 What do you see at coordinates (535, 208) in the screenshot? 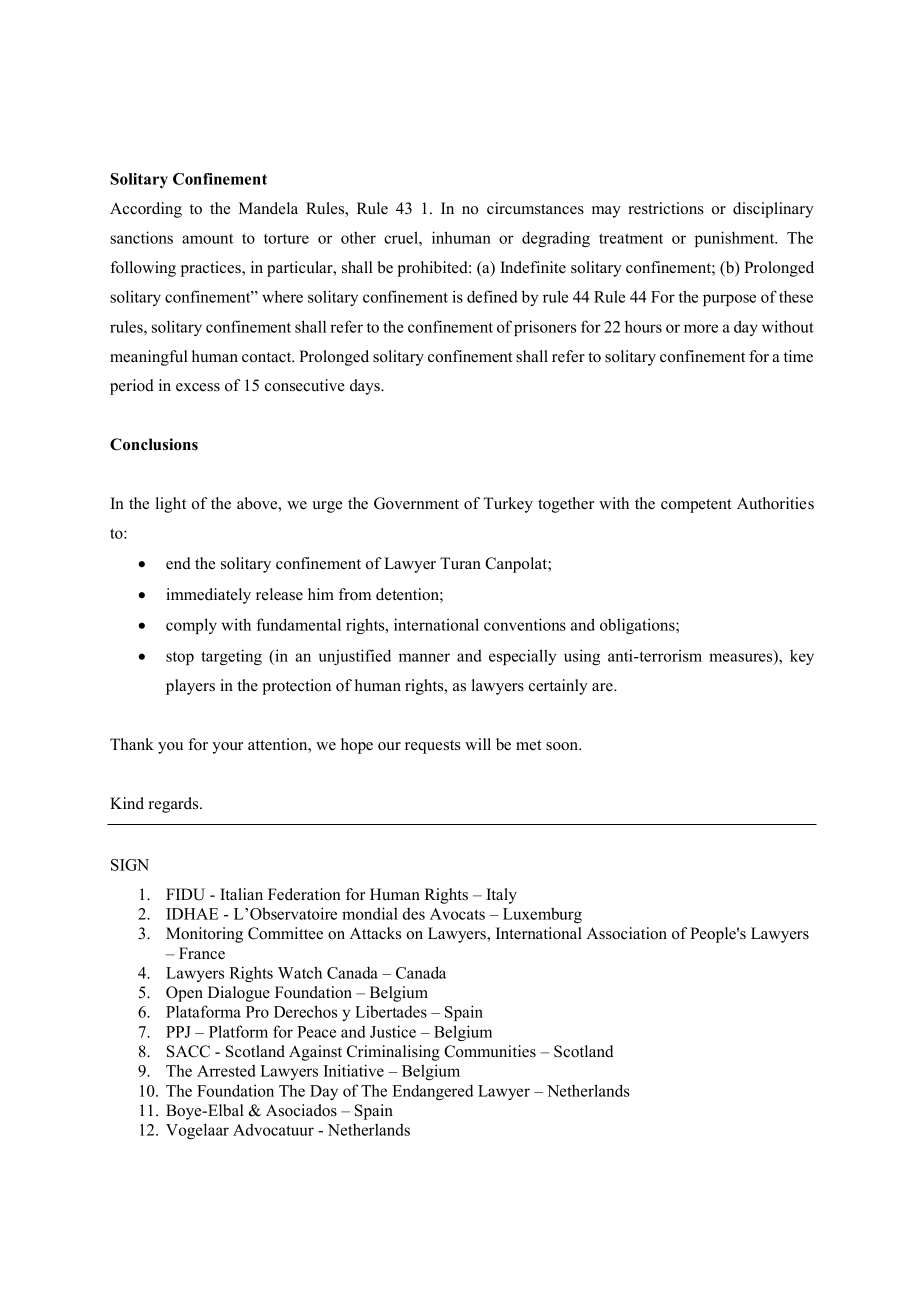
I see `circumstances` at bounding box center [535, 208].
